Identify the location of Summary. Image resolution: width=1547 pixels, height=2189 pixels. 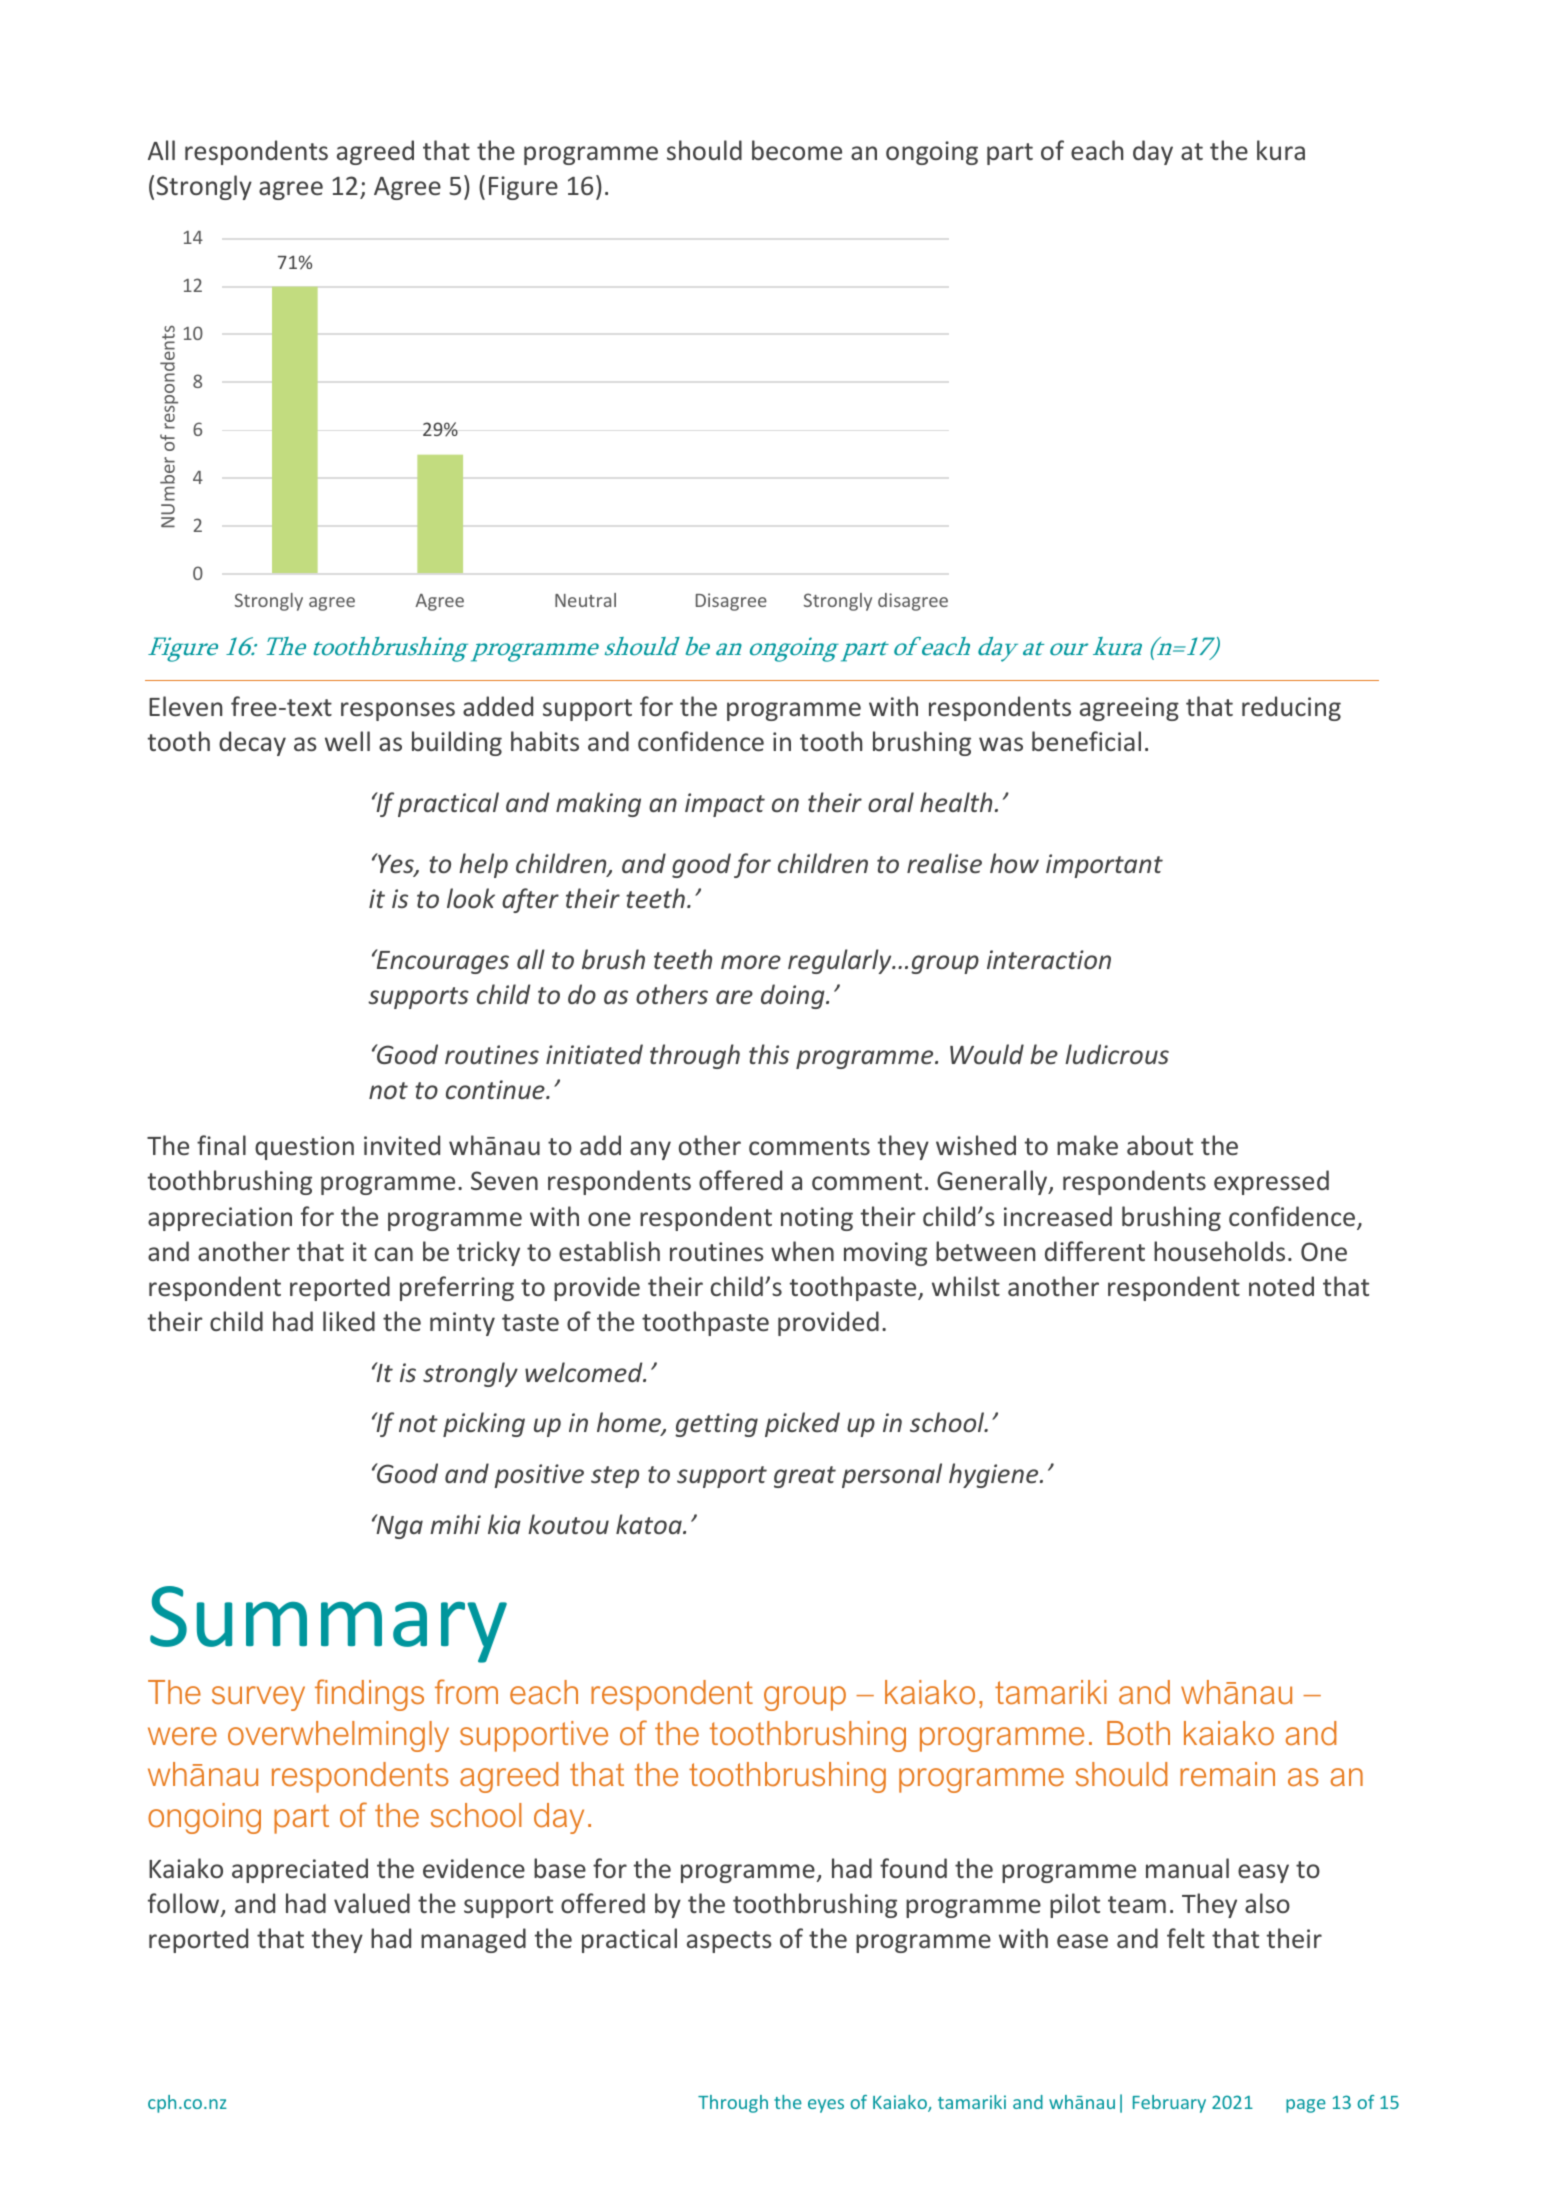
(328, 1624).
